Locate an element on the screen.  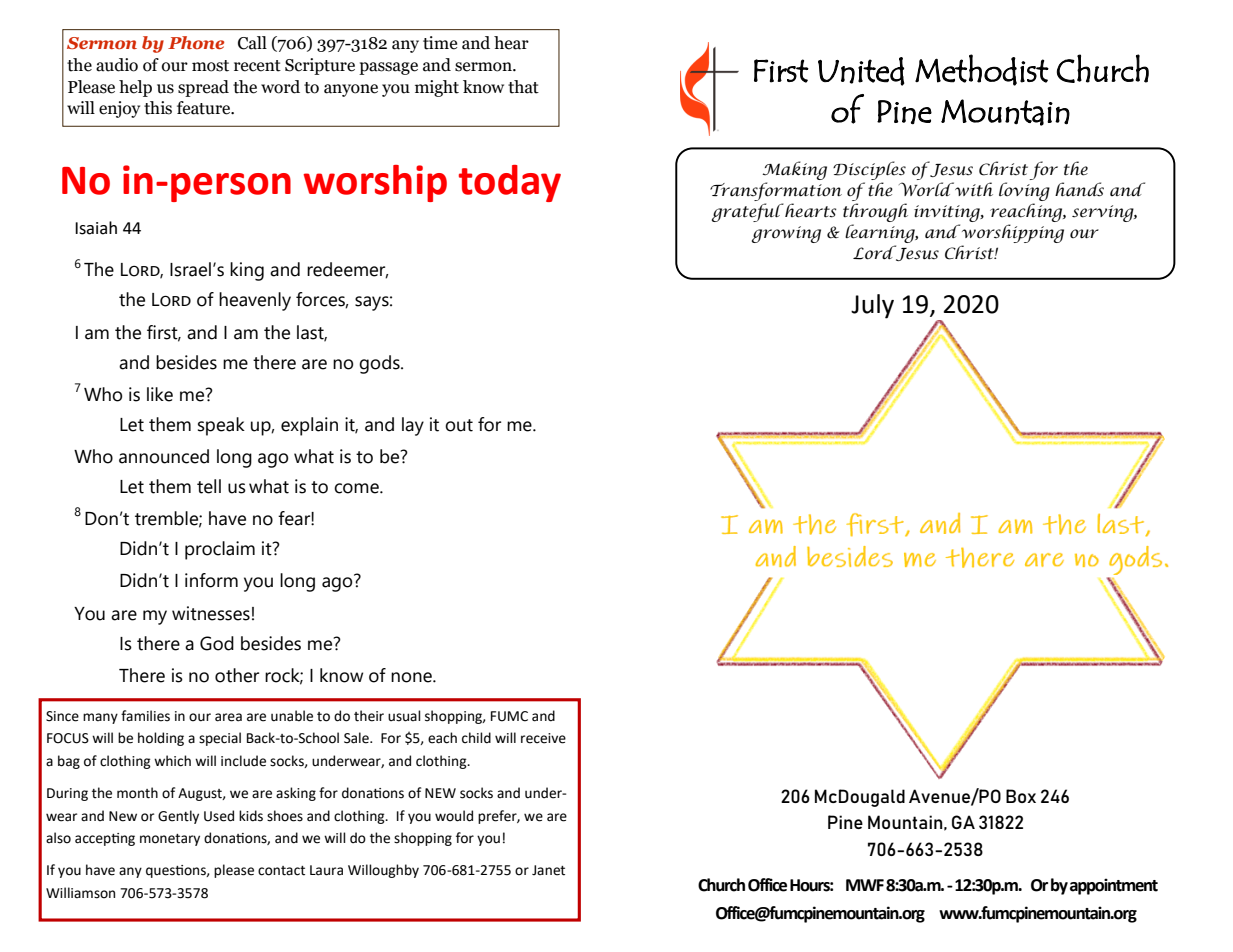
Janet is located at coordinates (548, 870).
